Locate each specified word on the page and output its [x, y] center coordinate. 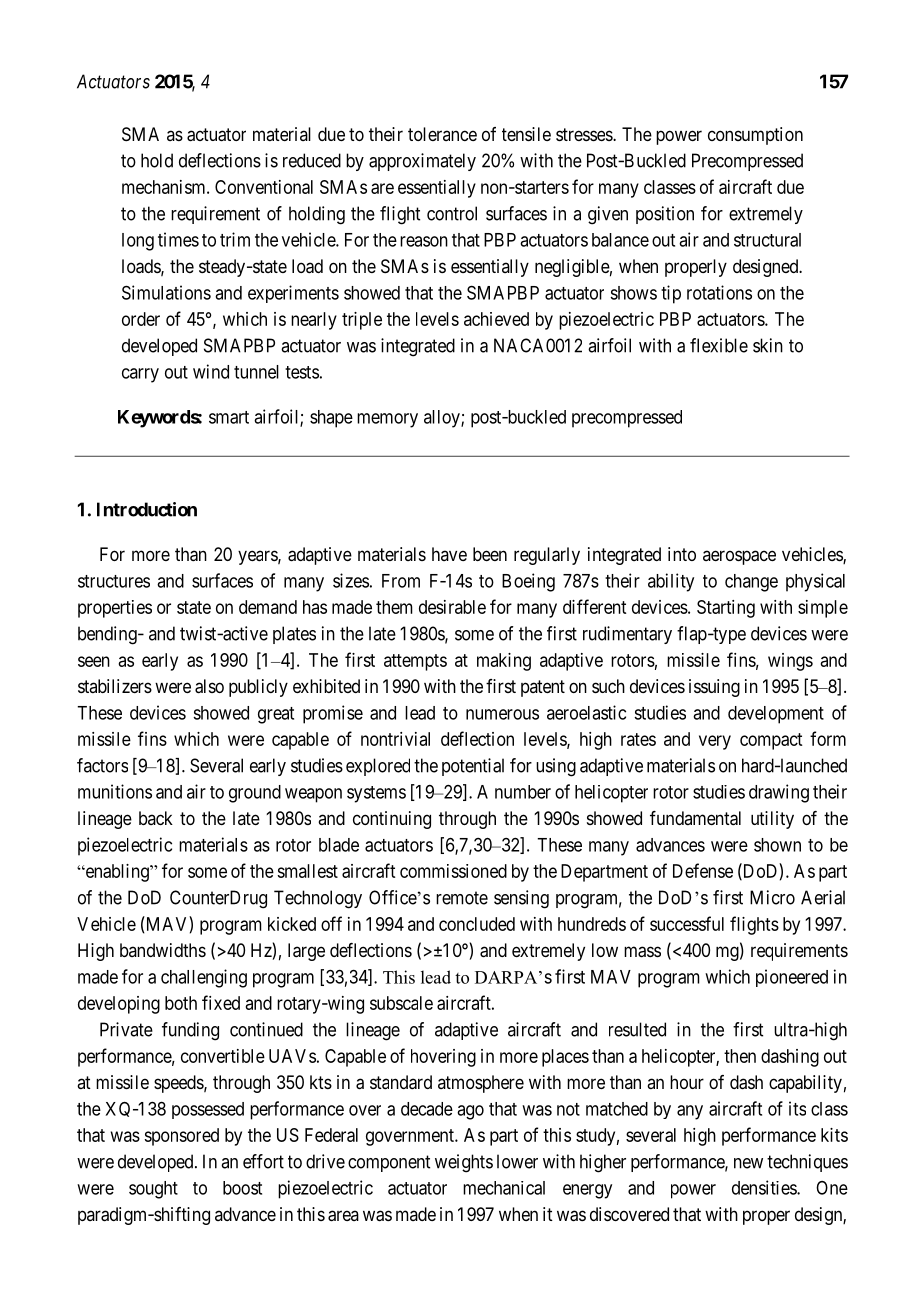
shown [777, 845]
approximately [422, 162]
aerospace [739, 557]
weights [464, 1163]
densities [765, 1187]
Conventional [264, 187]
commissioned [453, 871]
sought [153, 1190]
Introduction [147, 509]
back [156, 818]
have [449, 554]
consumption [755, 136]
